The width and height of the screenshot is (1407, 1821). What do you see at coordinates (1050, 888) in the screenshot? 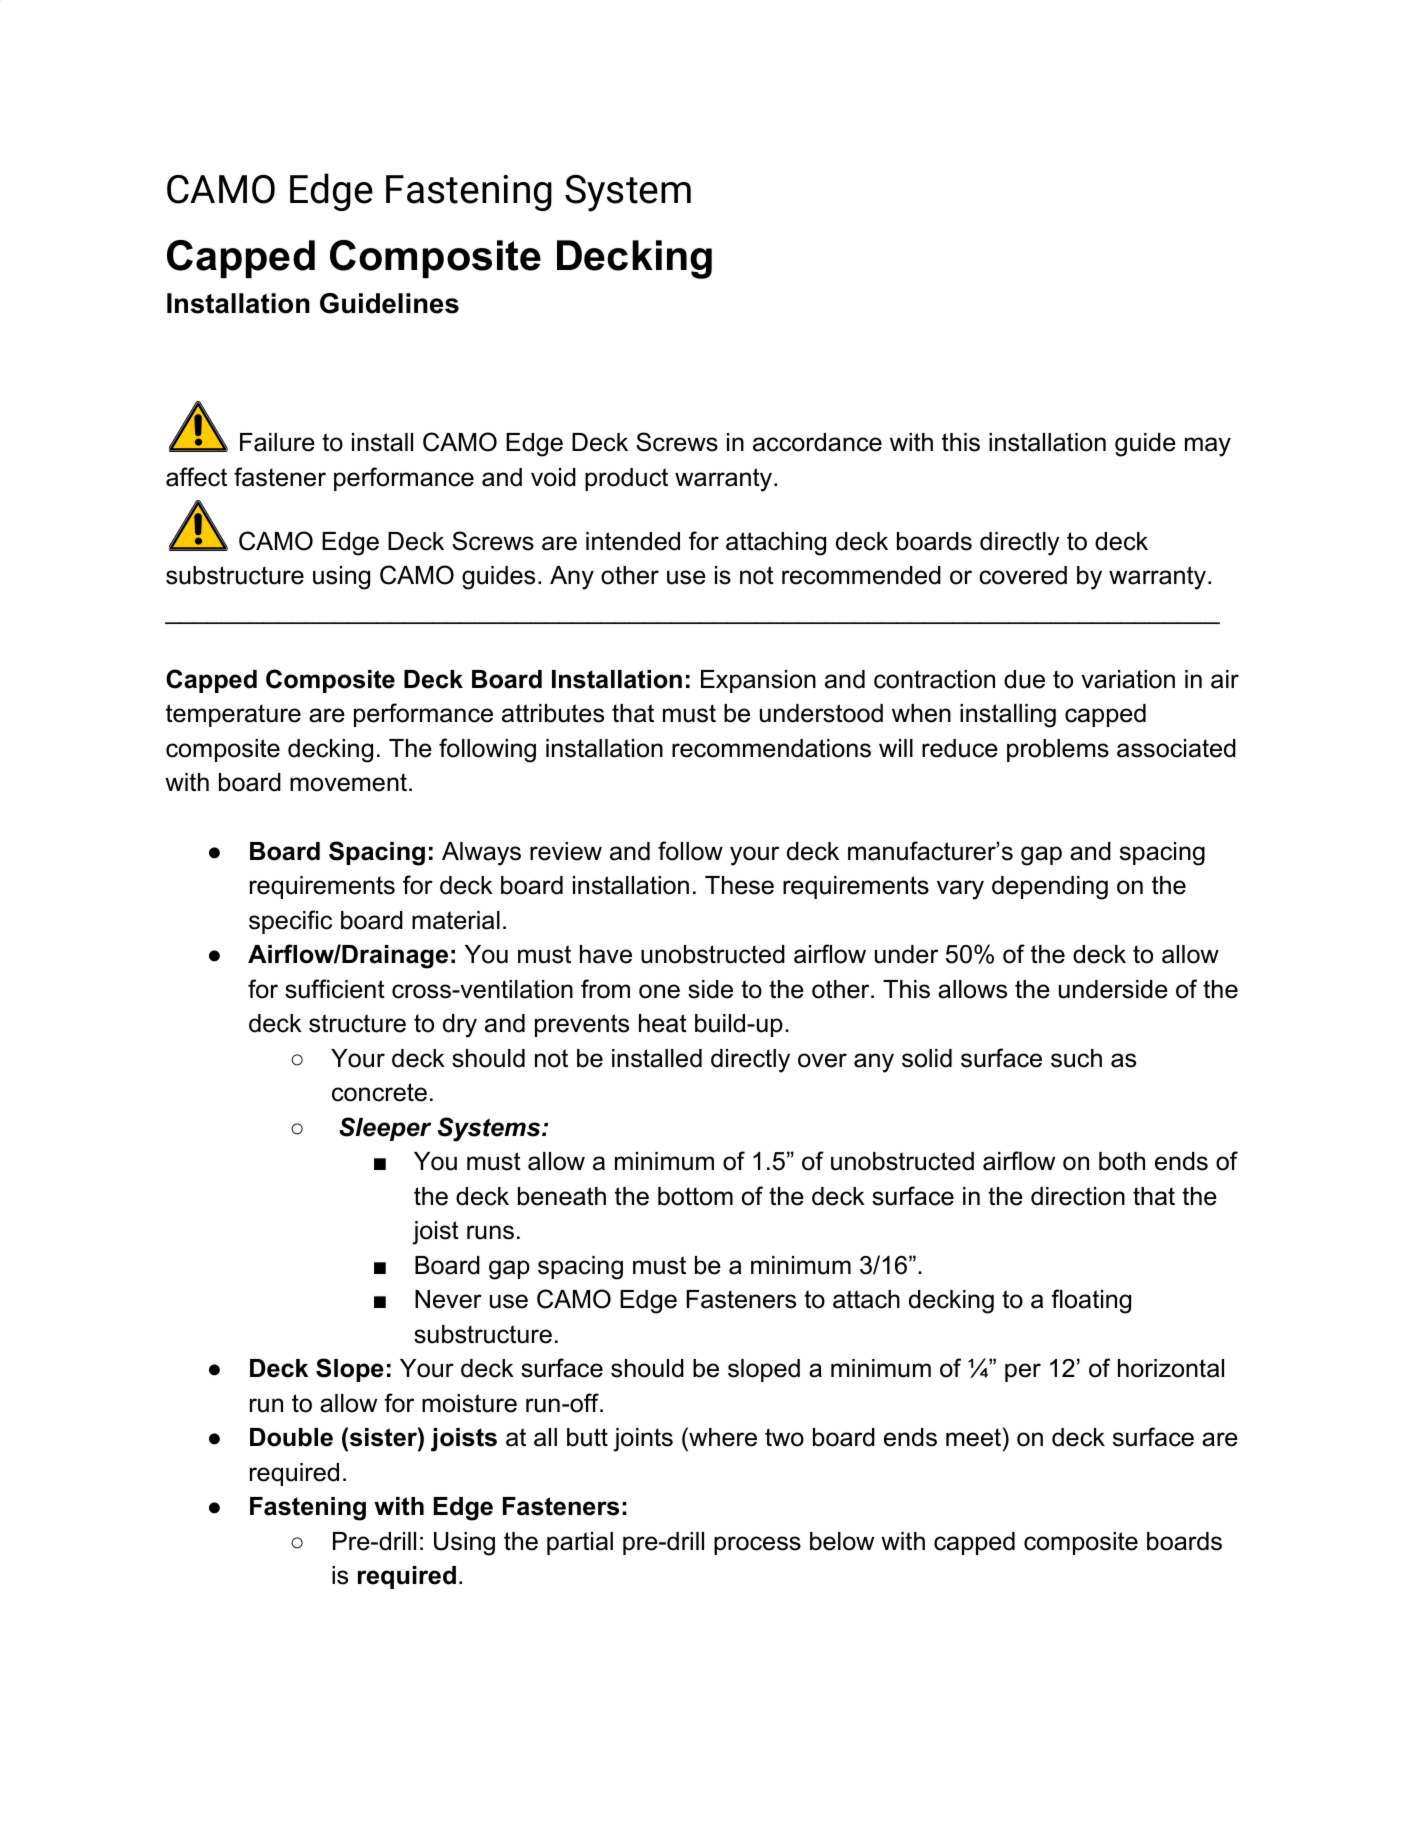
I see `depending` at bounding box center [1050, 888].
